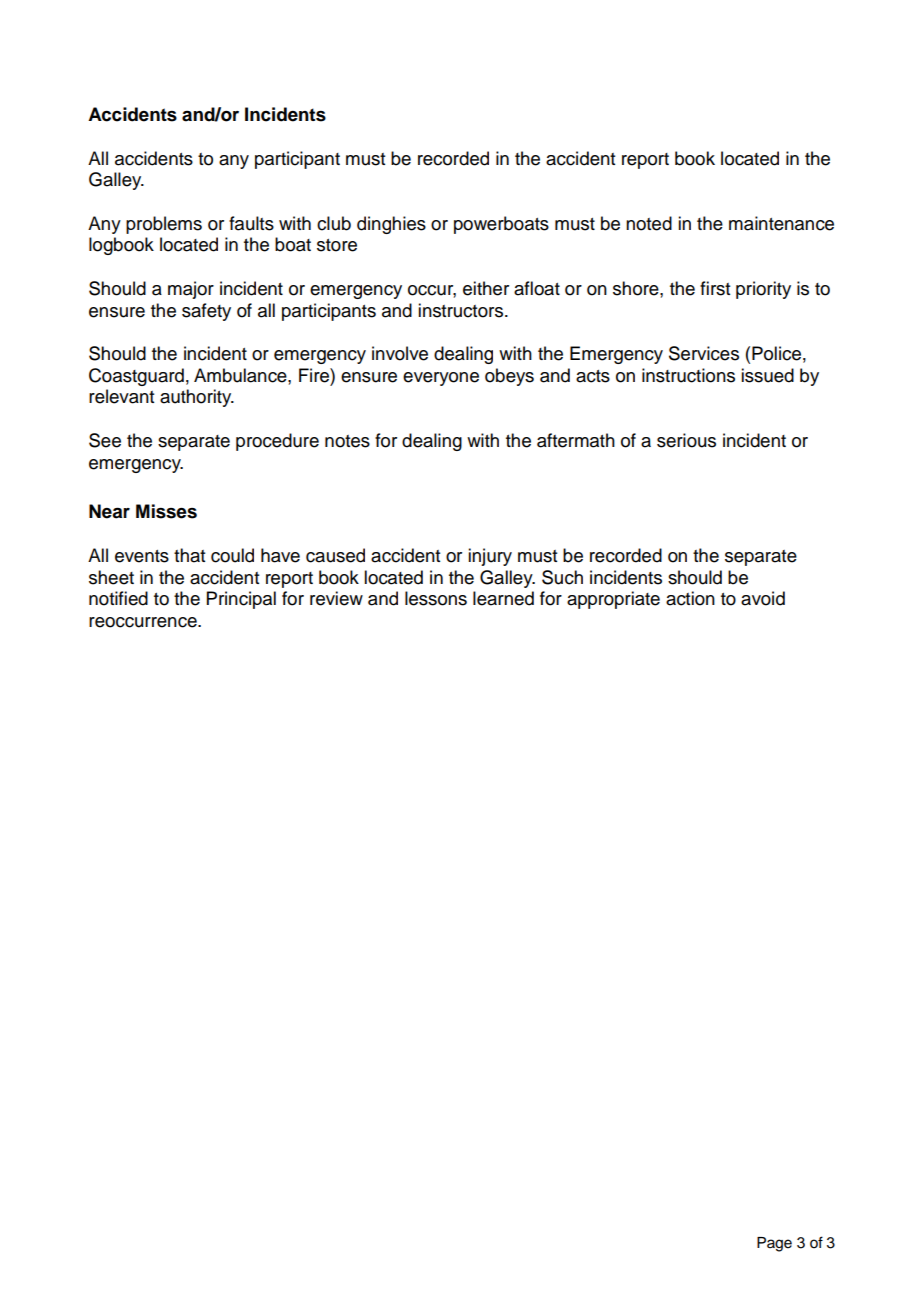  Describe the element at coordinates (164, 225) in the screenshot. I see `problems` at that location.
